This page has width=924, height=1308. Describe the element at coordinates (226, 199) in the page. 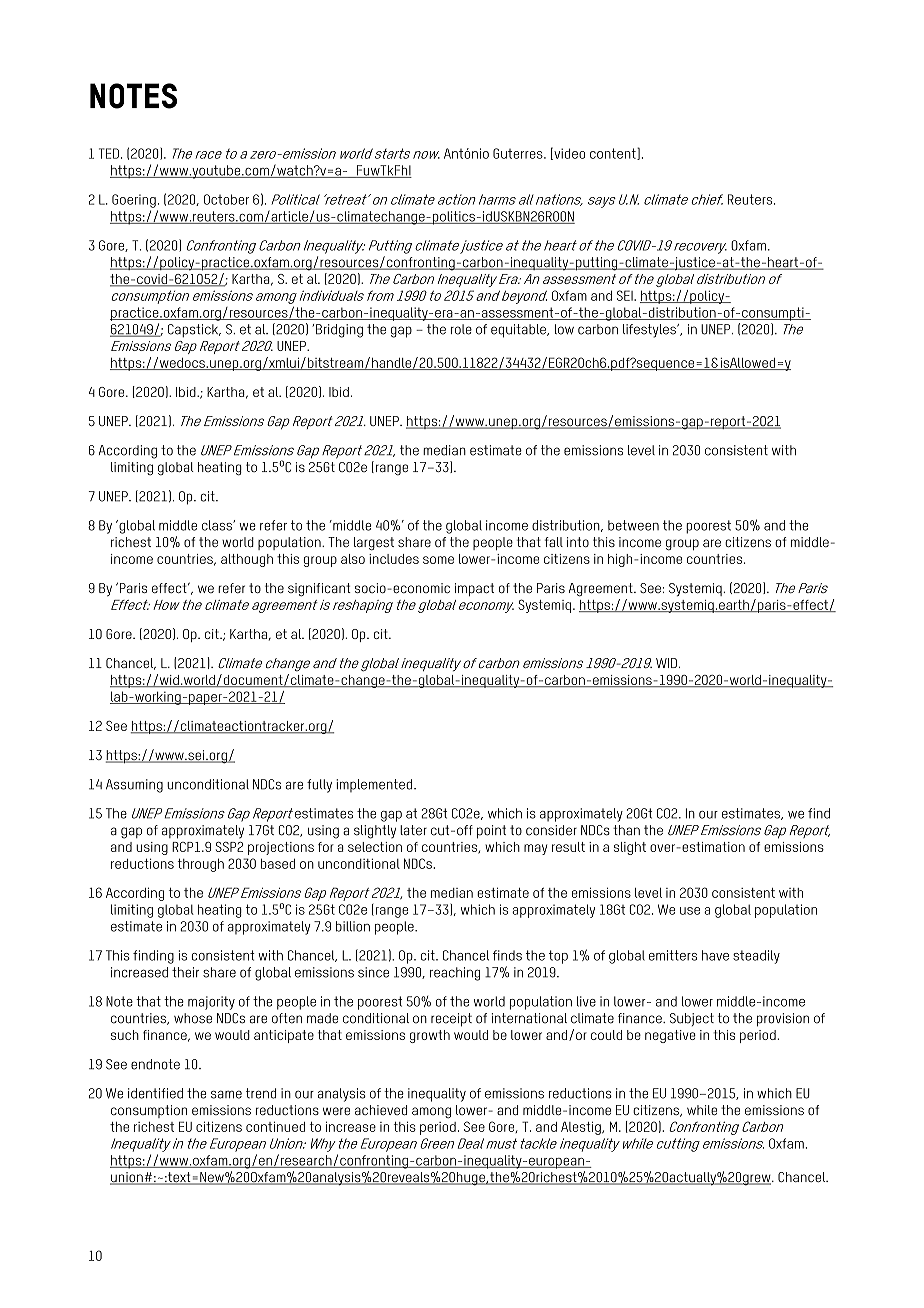

I see `October` at that location.
